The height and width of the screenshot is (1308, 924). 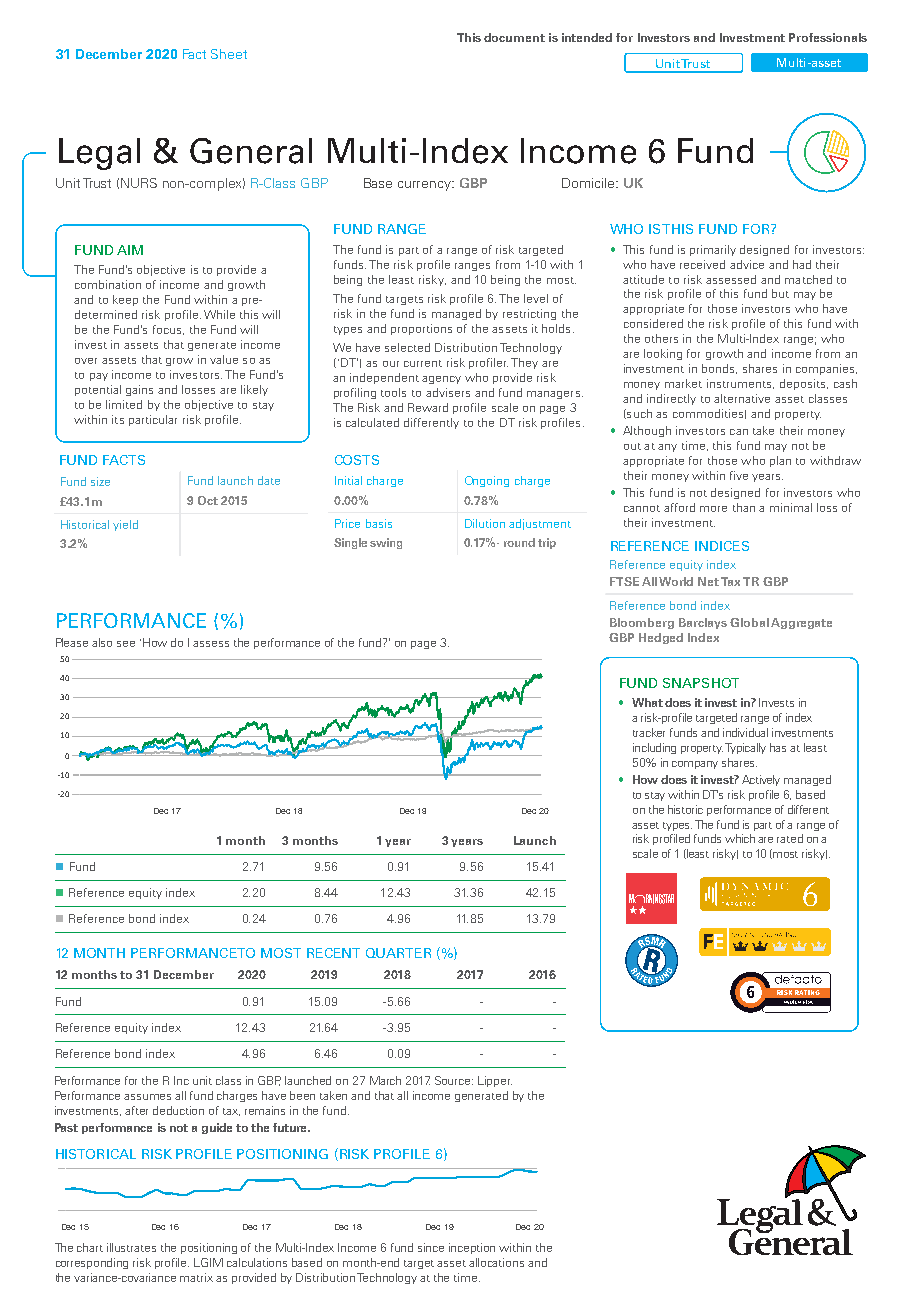 I want to click on illustrates, so click(x=131, y=1247).
